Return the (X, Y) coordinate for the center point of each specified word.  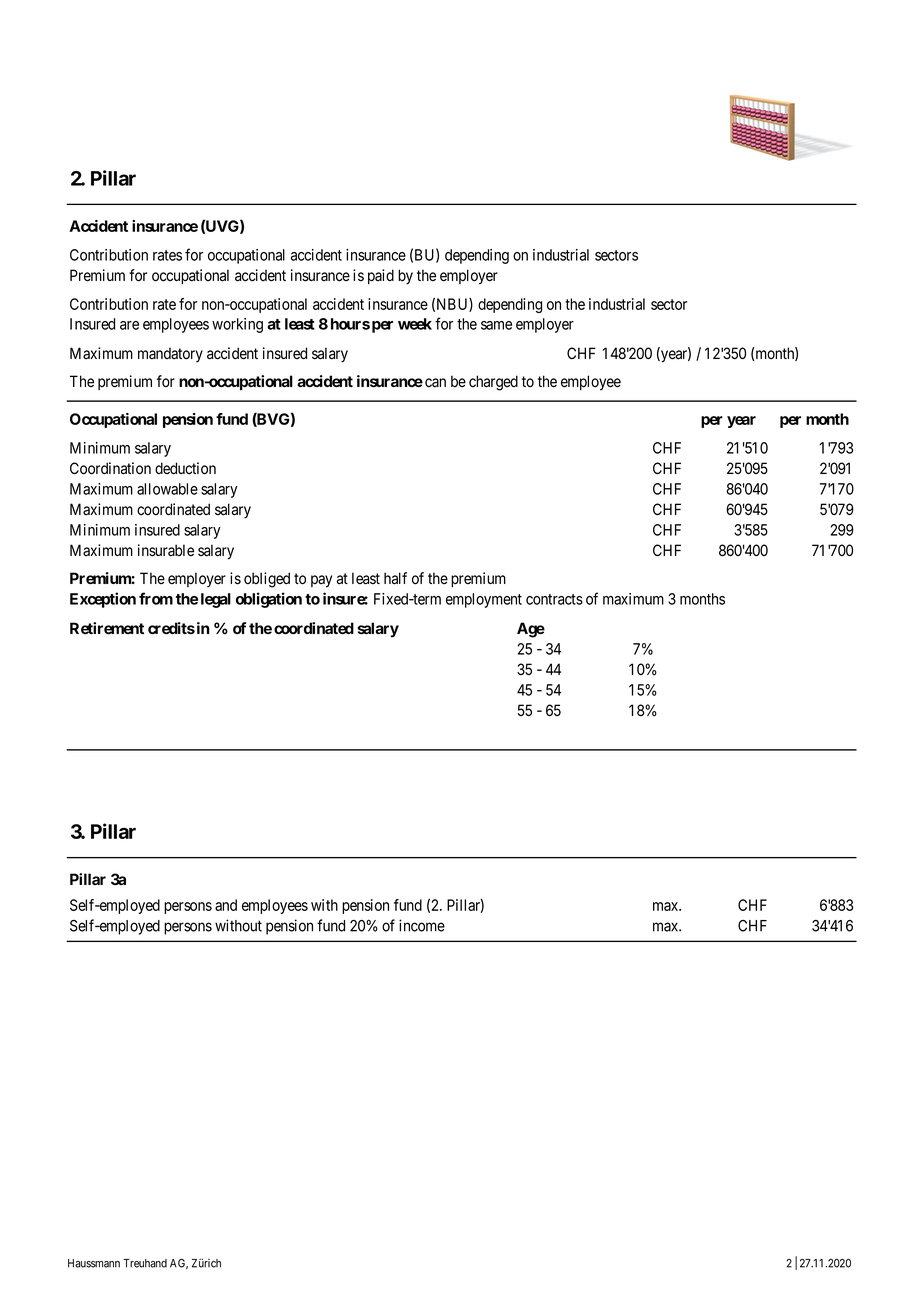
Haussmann (94, 1263)
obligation (269, 600)
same (496, 325)
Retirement (107, 628)
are (129, 325)
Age (531, 630)
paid (381, 276)
